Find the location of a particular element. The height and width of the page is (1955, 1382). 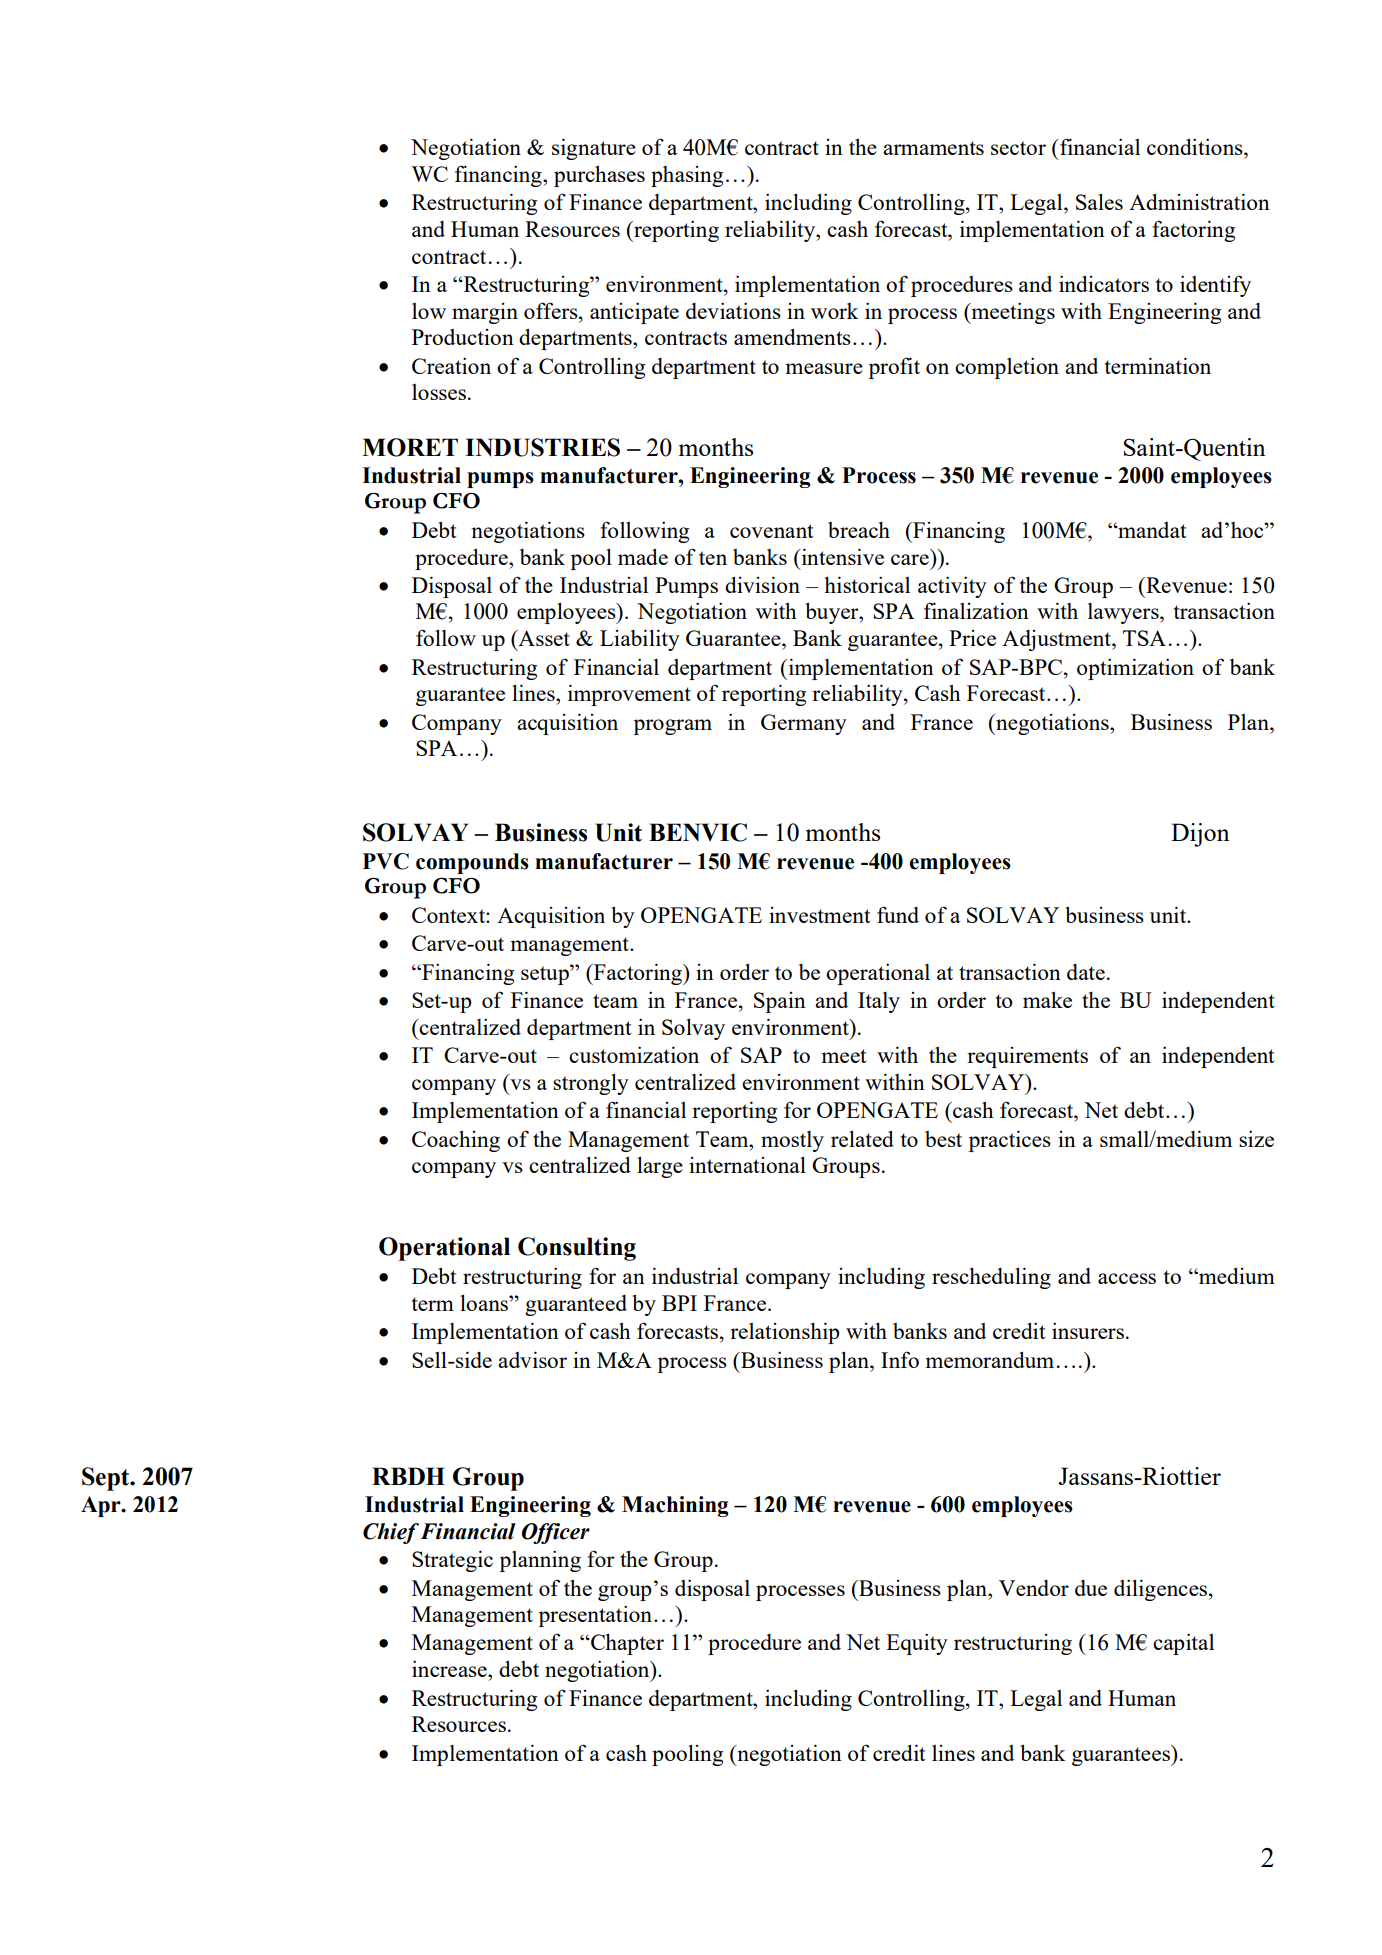

requirements is located at coordinates (1027, 1057).
